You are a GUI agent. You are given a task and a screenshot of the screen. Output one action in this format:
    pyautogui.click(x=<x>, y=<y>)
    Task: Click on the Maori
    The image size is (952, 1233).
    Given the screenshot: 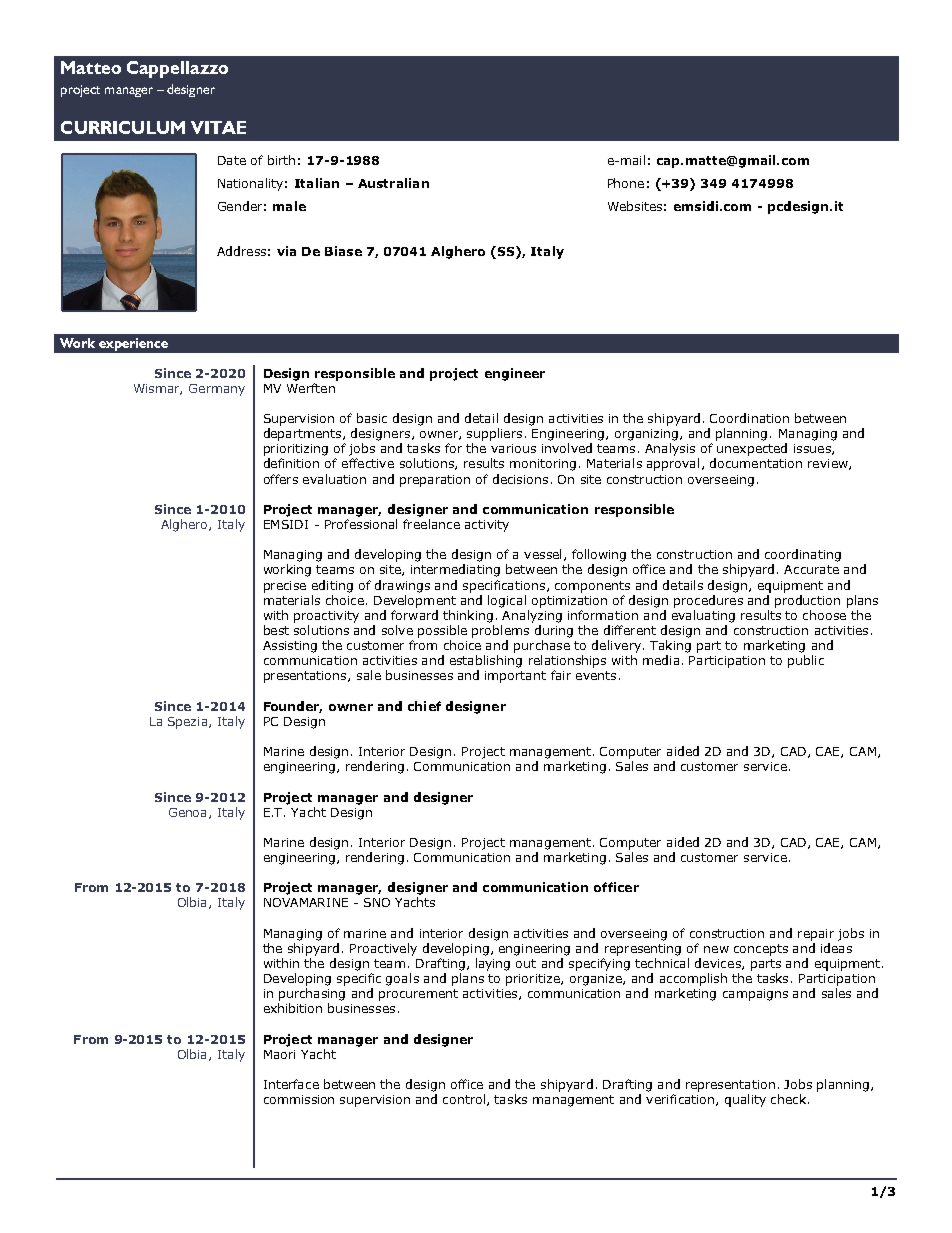 What is the action you would take?
    pyautogui.click(x=279, y=1054)
